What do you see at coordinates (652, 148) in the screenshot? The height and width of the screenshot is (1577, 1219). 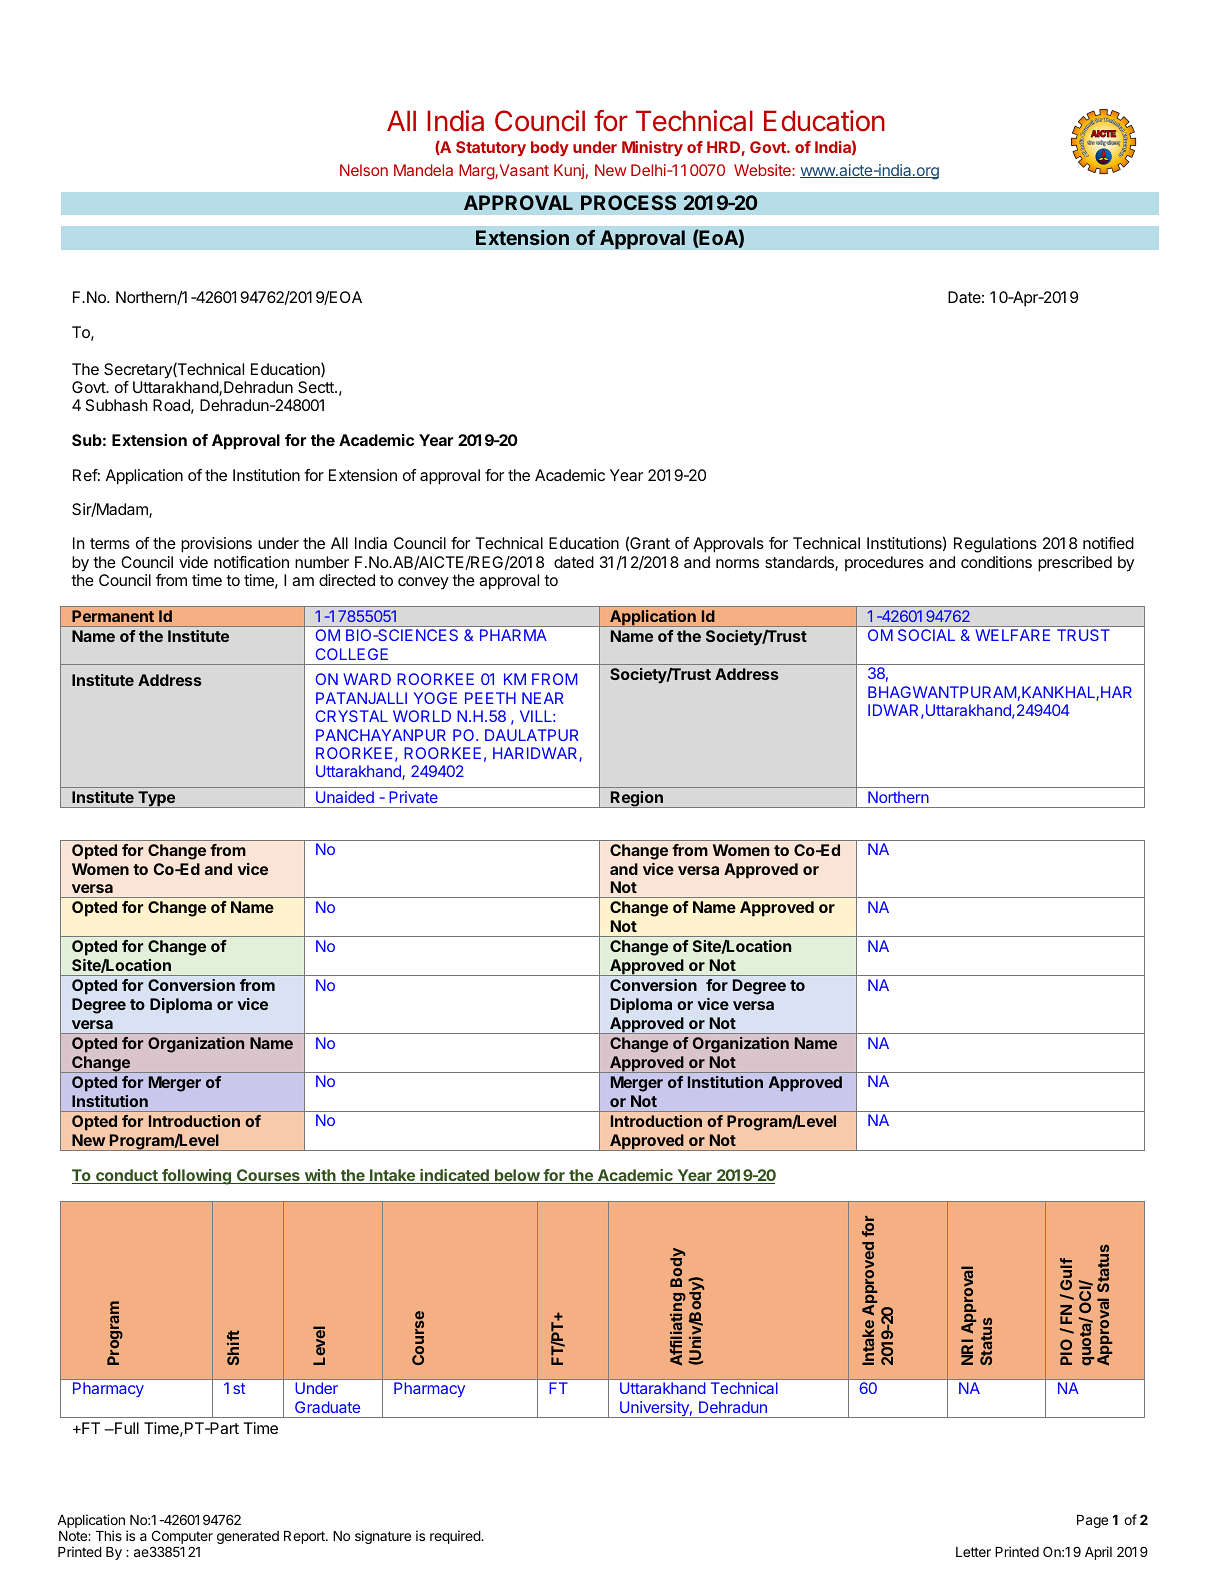 I see `Ministry` at bounding box center [652, 148].
